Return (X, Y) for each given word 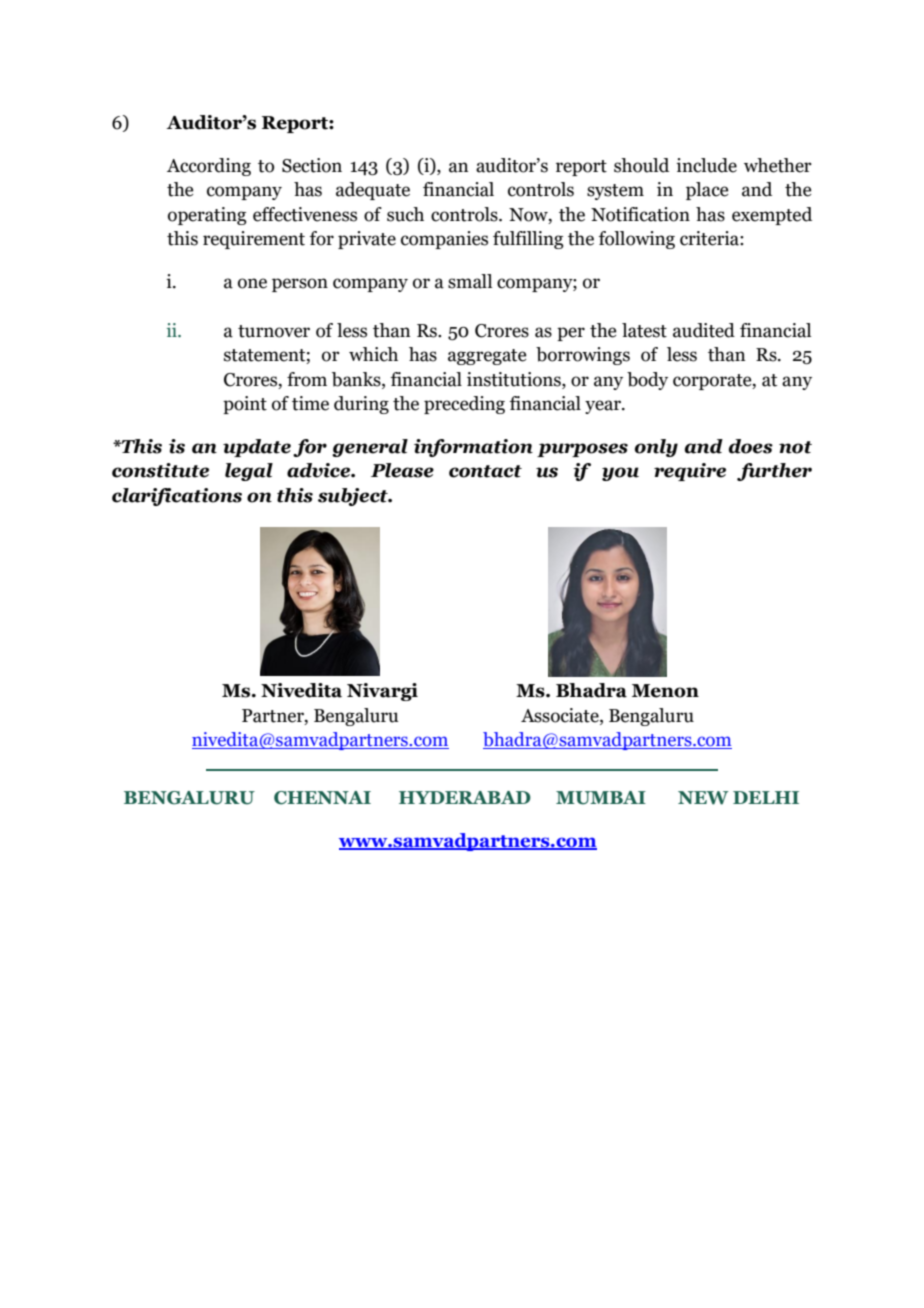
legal (249, 472)
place (707, 191)
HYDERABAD (465, 797)
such (405, 214)
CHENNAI (322, 798)
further (774, 472)
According (209, 167)
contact (485, 471)
